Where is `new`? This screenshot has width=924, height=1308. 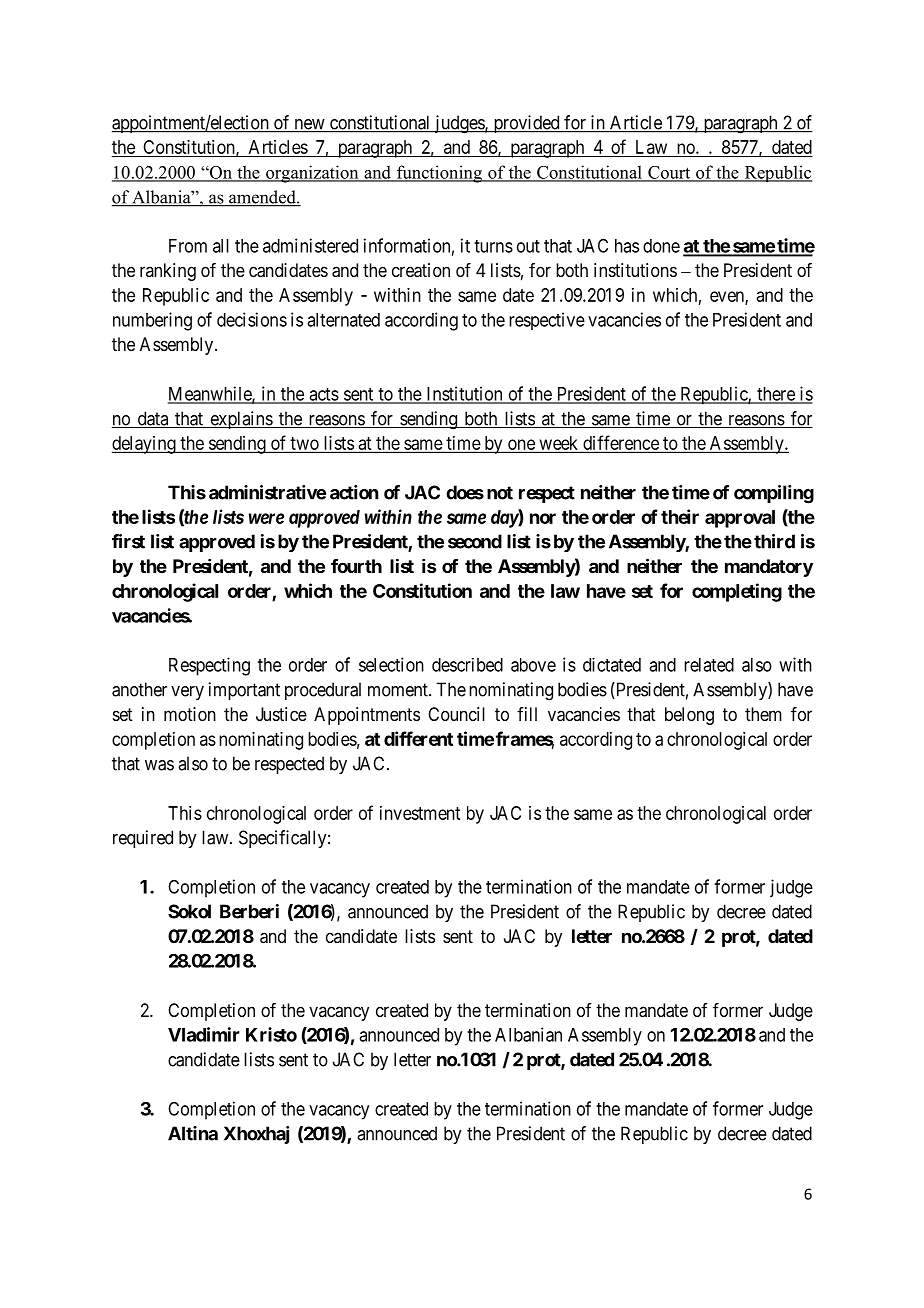 new is located at coordinates (309, 125).
